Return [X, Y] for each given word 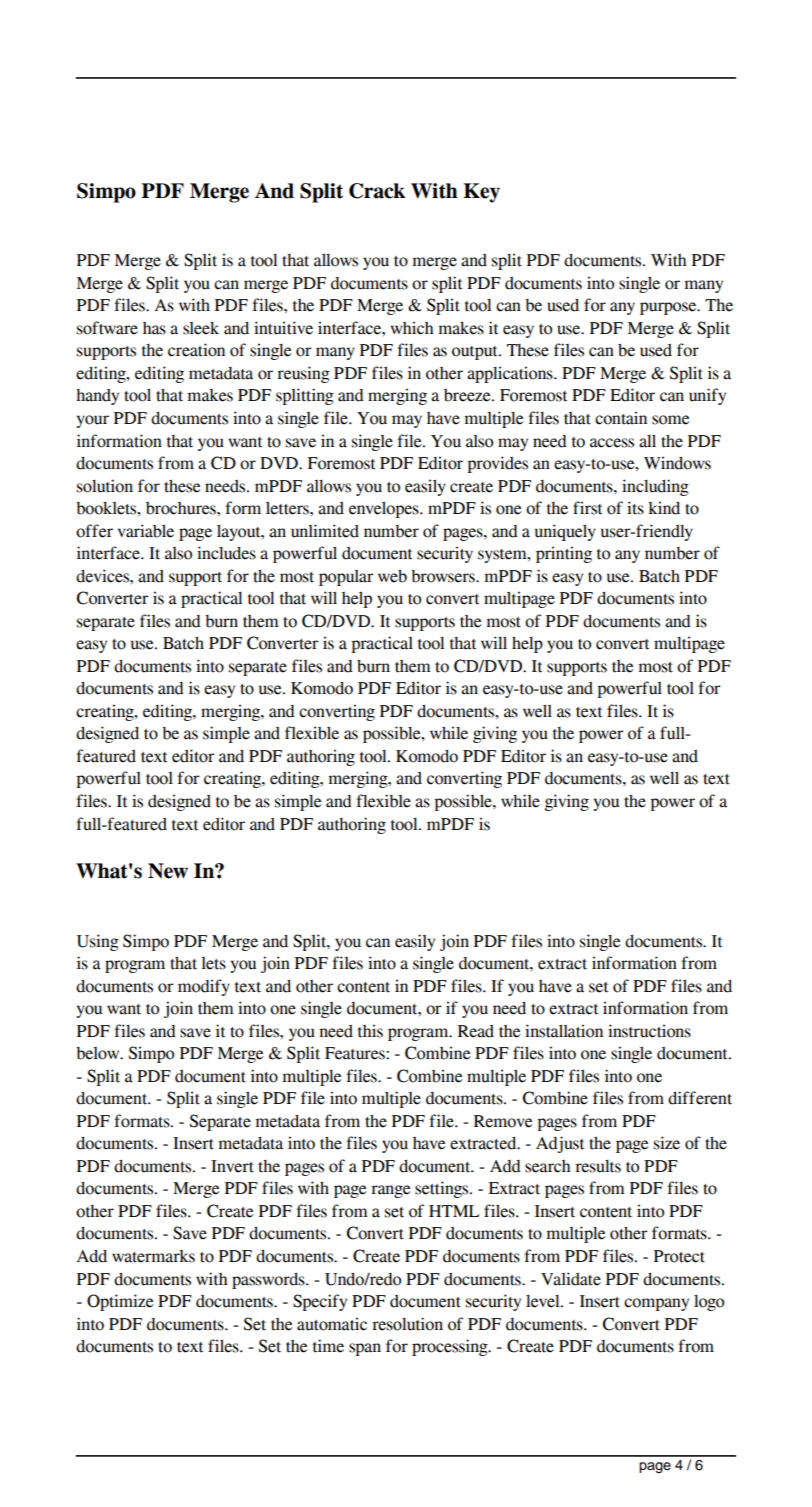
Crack [377, 191]
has [154, 328]
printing [564, 554]
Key [481, 193]
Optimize [120, 1302]
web [392, 576]
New [168, 871]
